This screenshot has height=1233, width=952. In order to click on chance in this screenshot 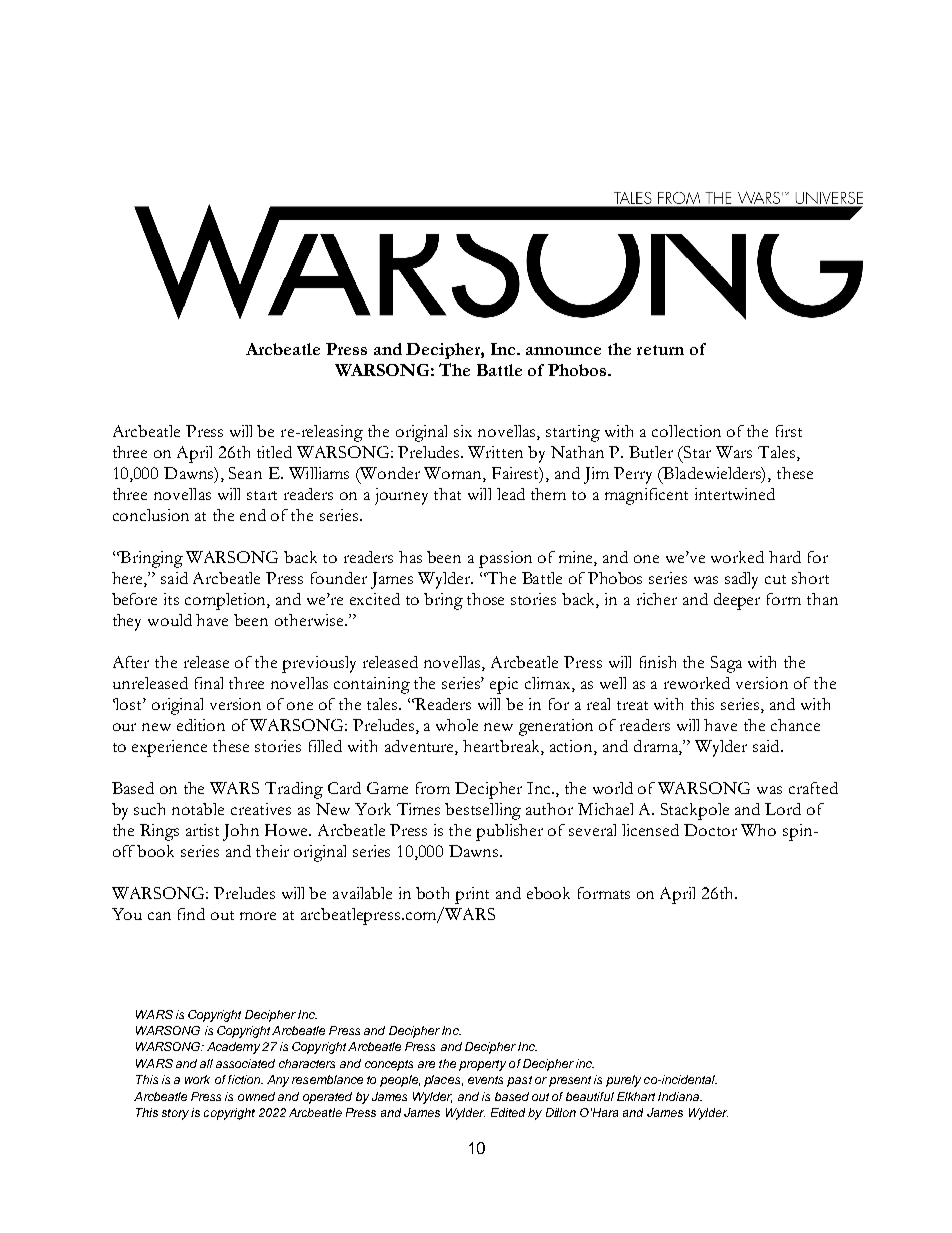, I will do `click(795, 725)`.
